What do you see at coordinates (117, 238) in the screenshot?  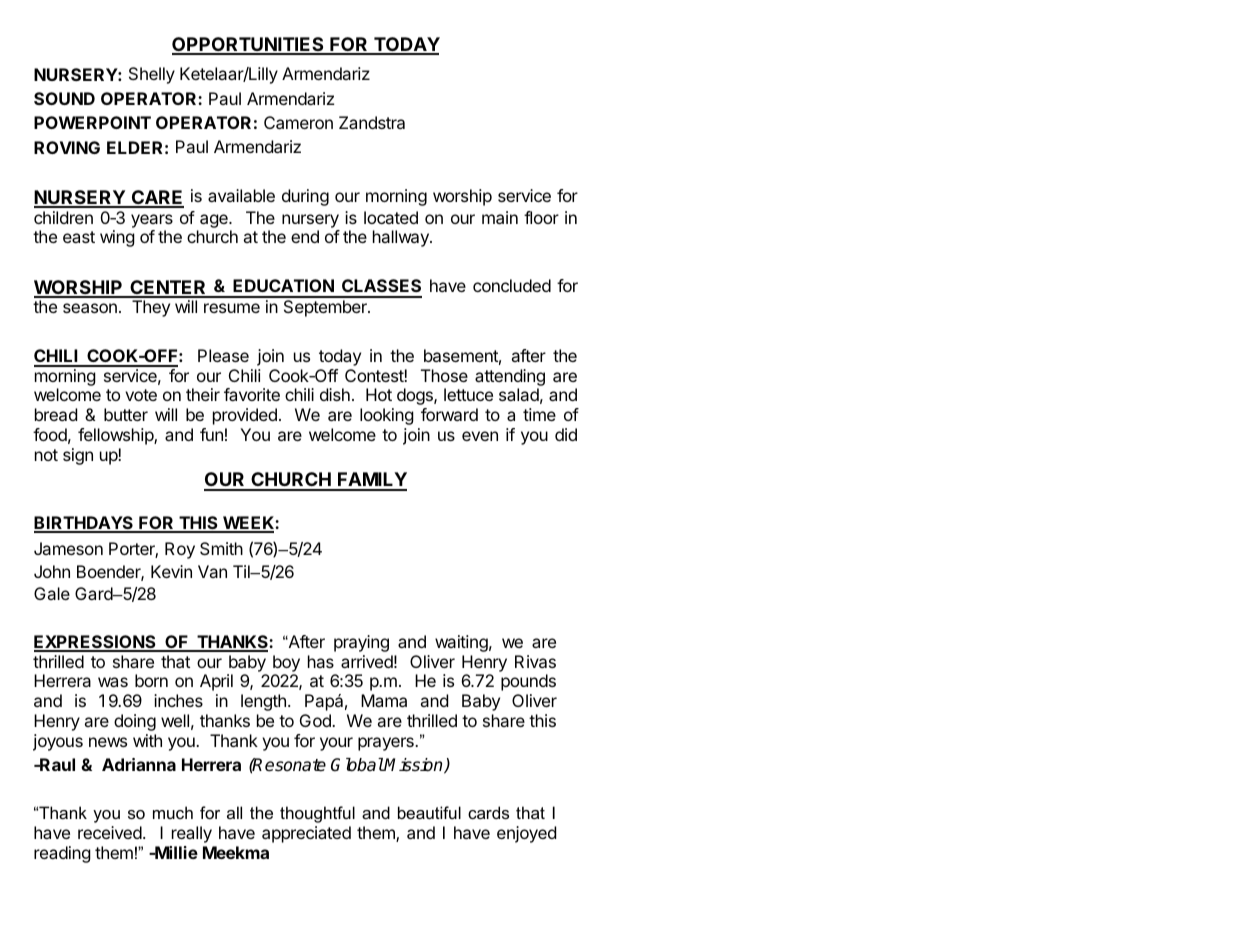 I see `wing` at bounding box center [117, 238].
